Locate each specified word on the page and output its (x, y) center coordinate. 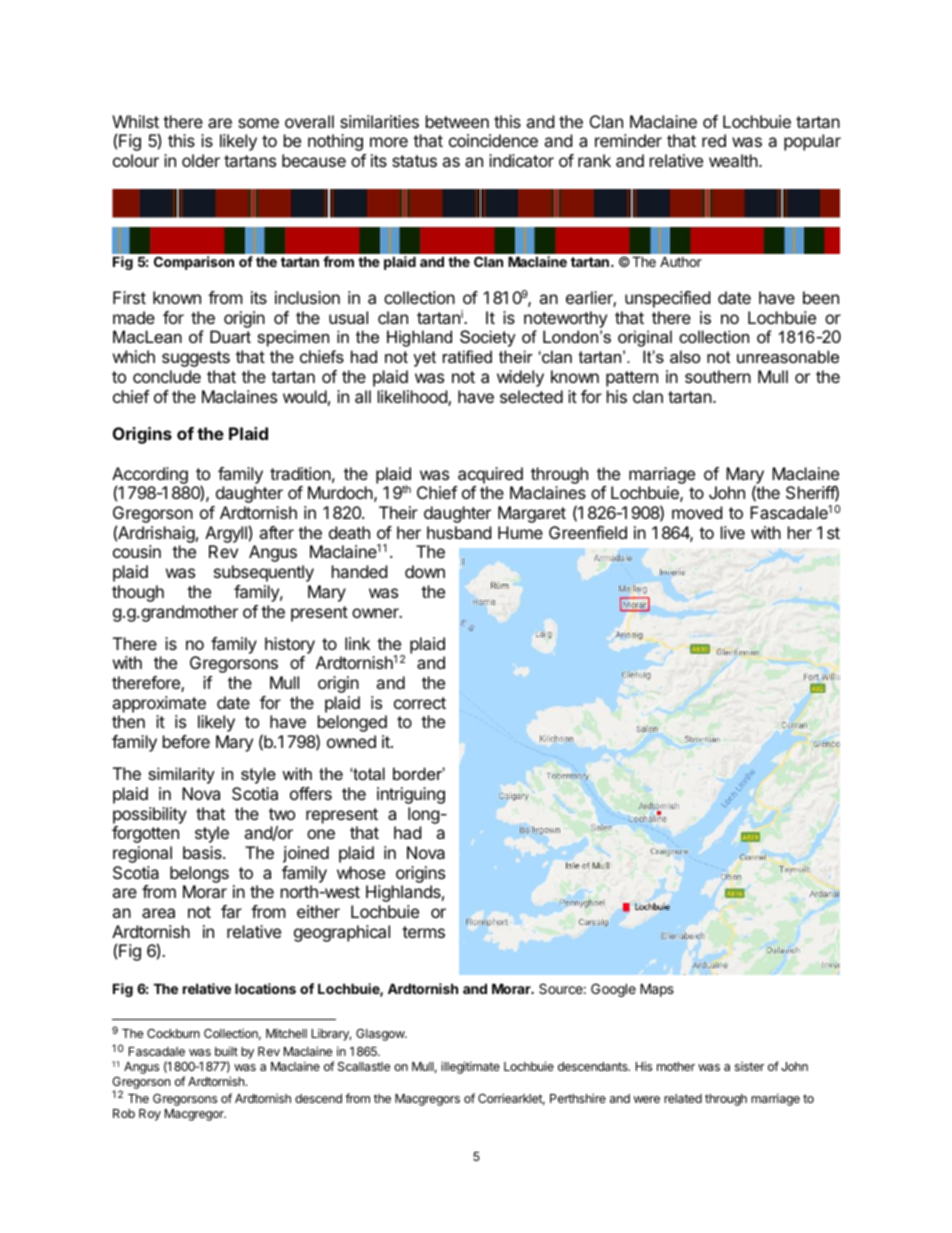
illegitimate (470, 1067)
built (226, 1051)
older (201, 160)
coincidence (493, 140)
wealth (733, 160)
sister (749, 1066)
